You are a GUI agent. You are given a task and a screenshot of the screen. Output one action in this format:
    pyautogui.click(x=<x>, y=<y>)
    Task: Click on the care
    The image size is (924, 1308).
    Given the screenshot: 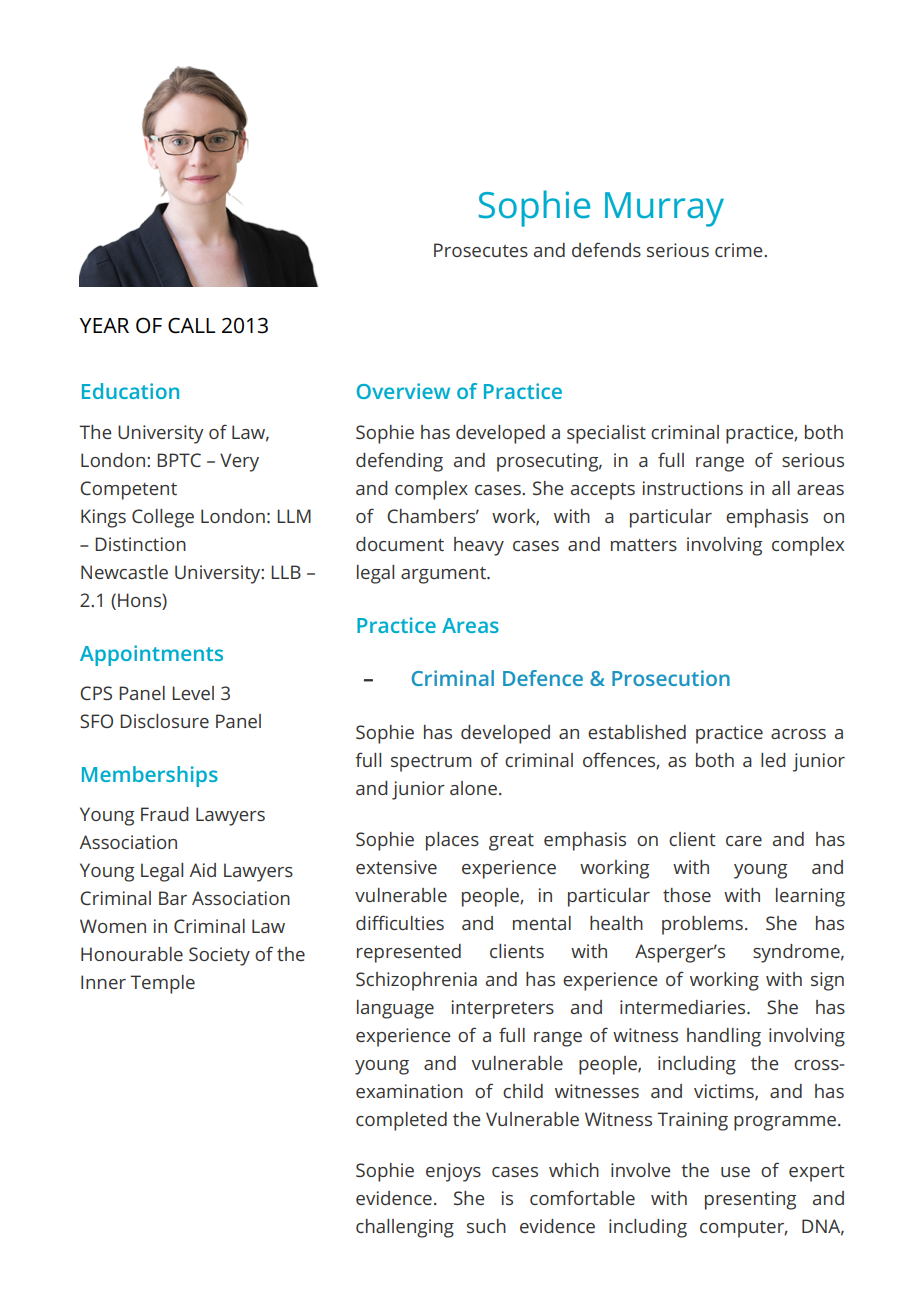 What is the action you would take?
    pyautogui.click(x=744, y=841)
